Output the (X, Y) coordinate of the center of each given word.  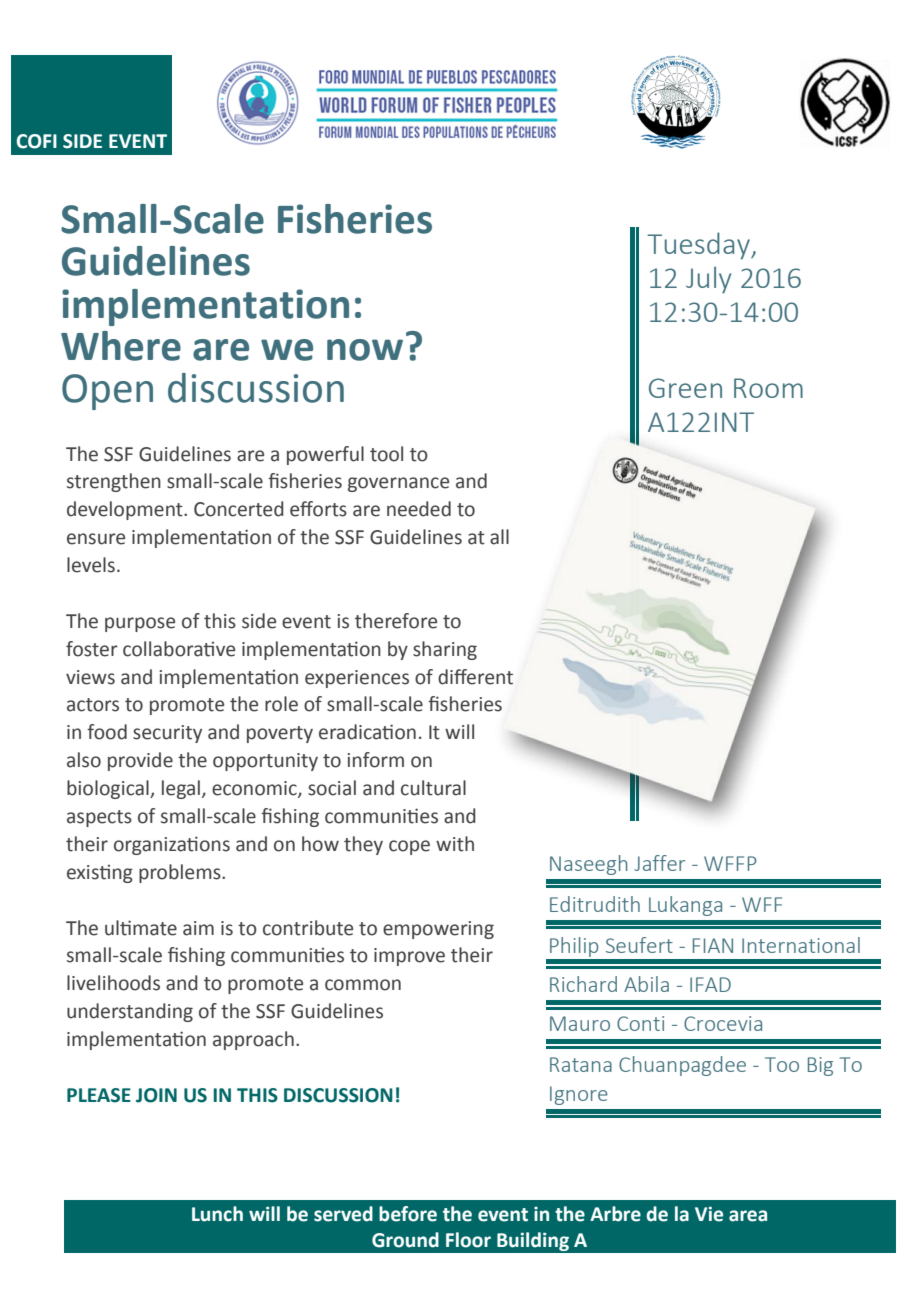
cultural (433, 788)
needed (419, 509)
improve (409, 957)
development (126, 510)
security (167, 734)
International (801, 945)
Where (121, 346)
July (708, 280)
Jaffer (659, 863)
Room (768, 388)
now (365, 350)
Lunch (217, 1214)
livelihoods (113, 983)
